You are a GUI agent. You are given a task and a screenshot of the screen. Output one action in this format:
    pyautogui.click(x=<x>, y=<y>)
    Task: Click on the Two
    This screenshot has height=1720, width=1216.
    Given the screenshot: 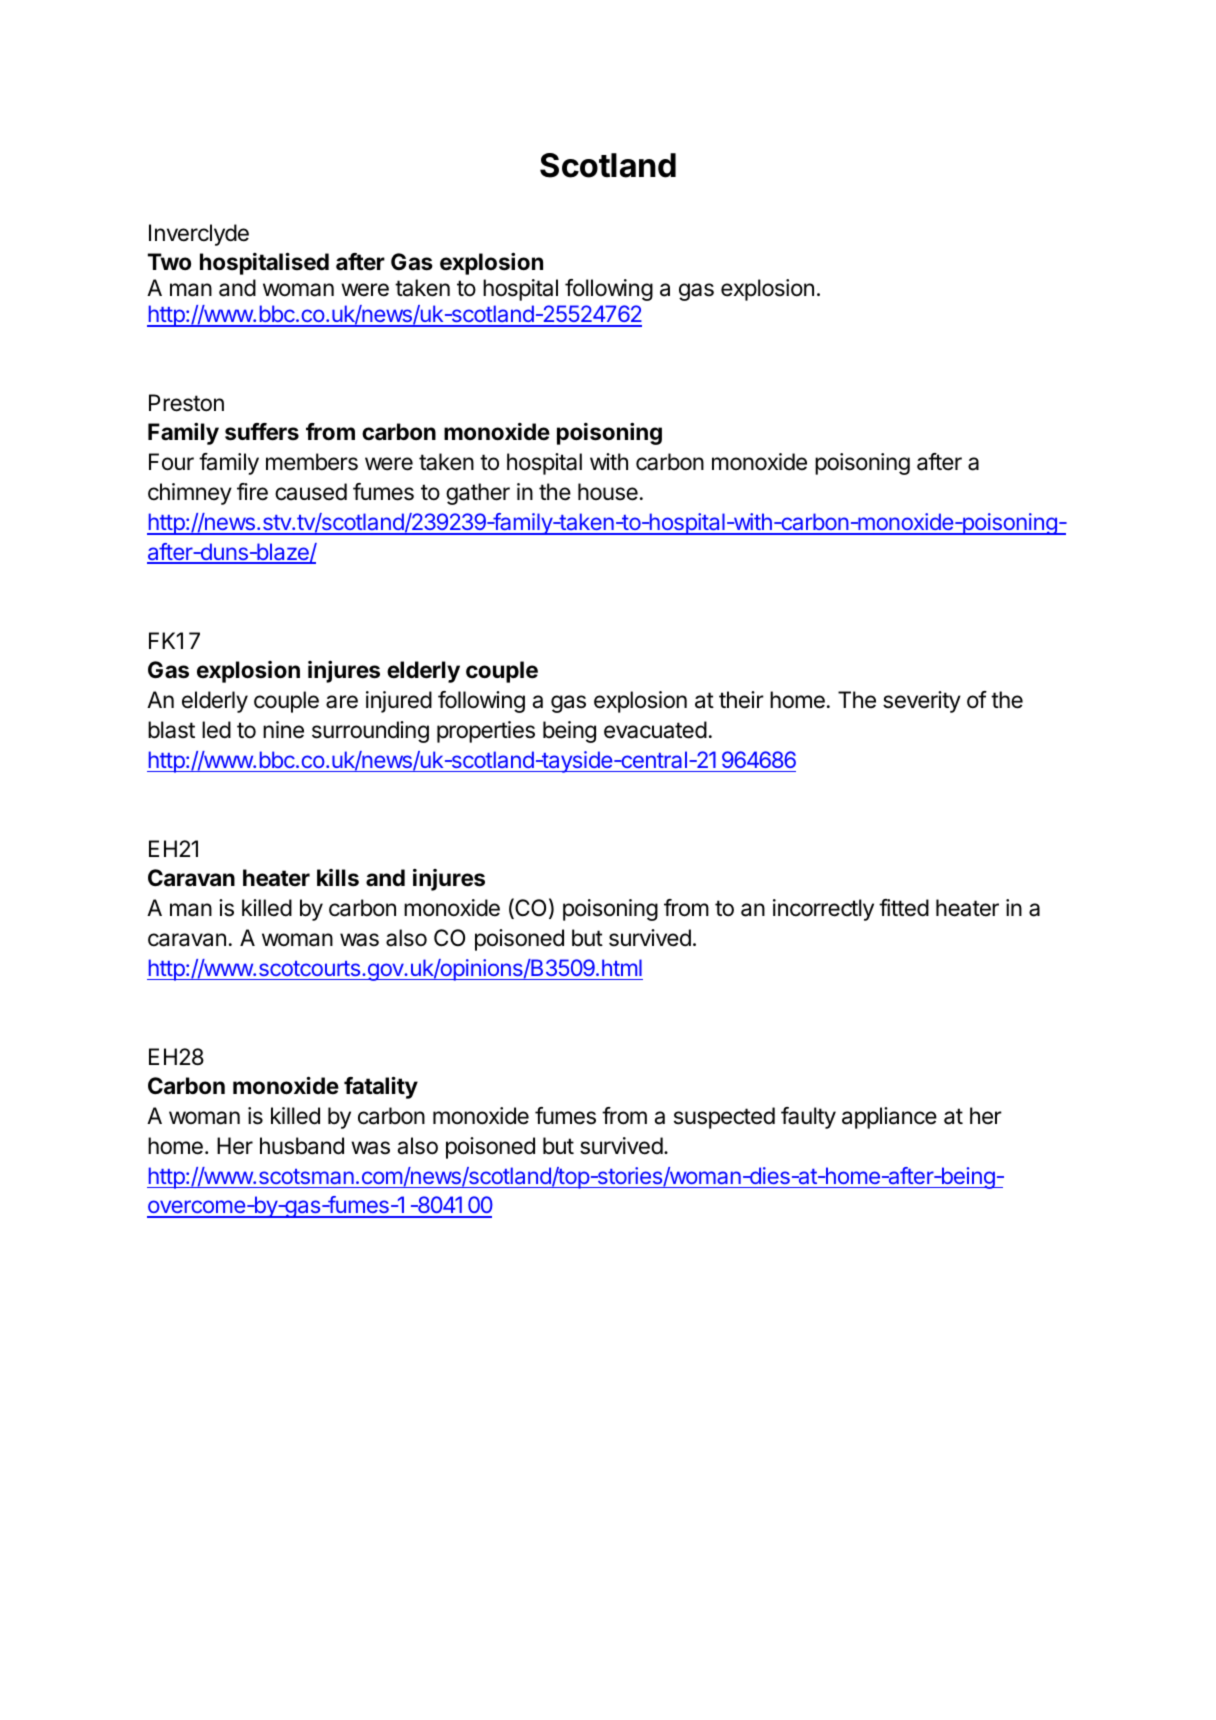 What is the action you would take?
    pyautogui.click(x=169, y=261)
